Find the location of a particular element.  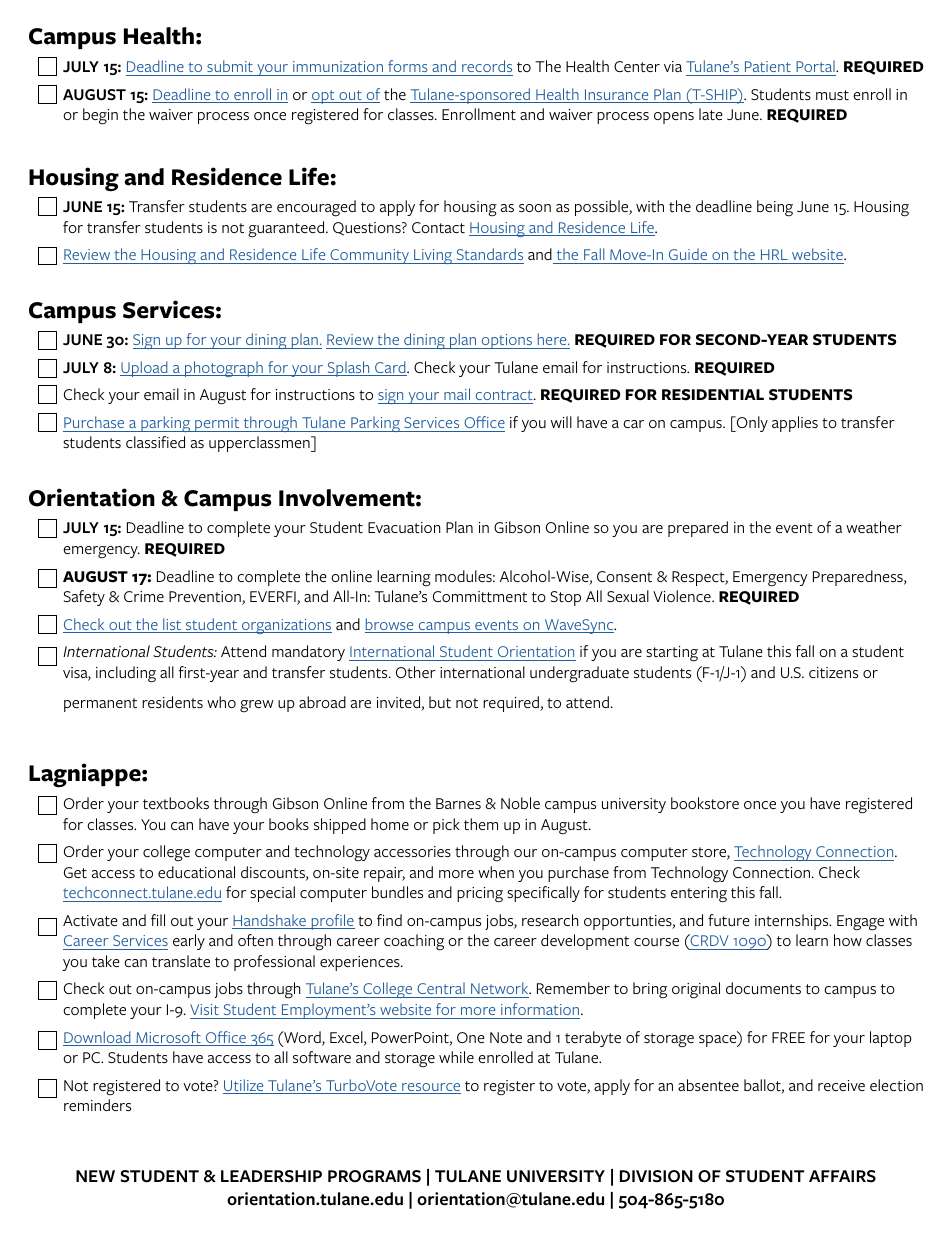

records is located at coordinates (487, 66).
